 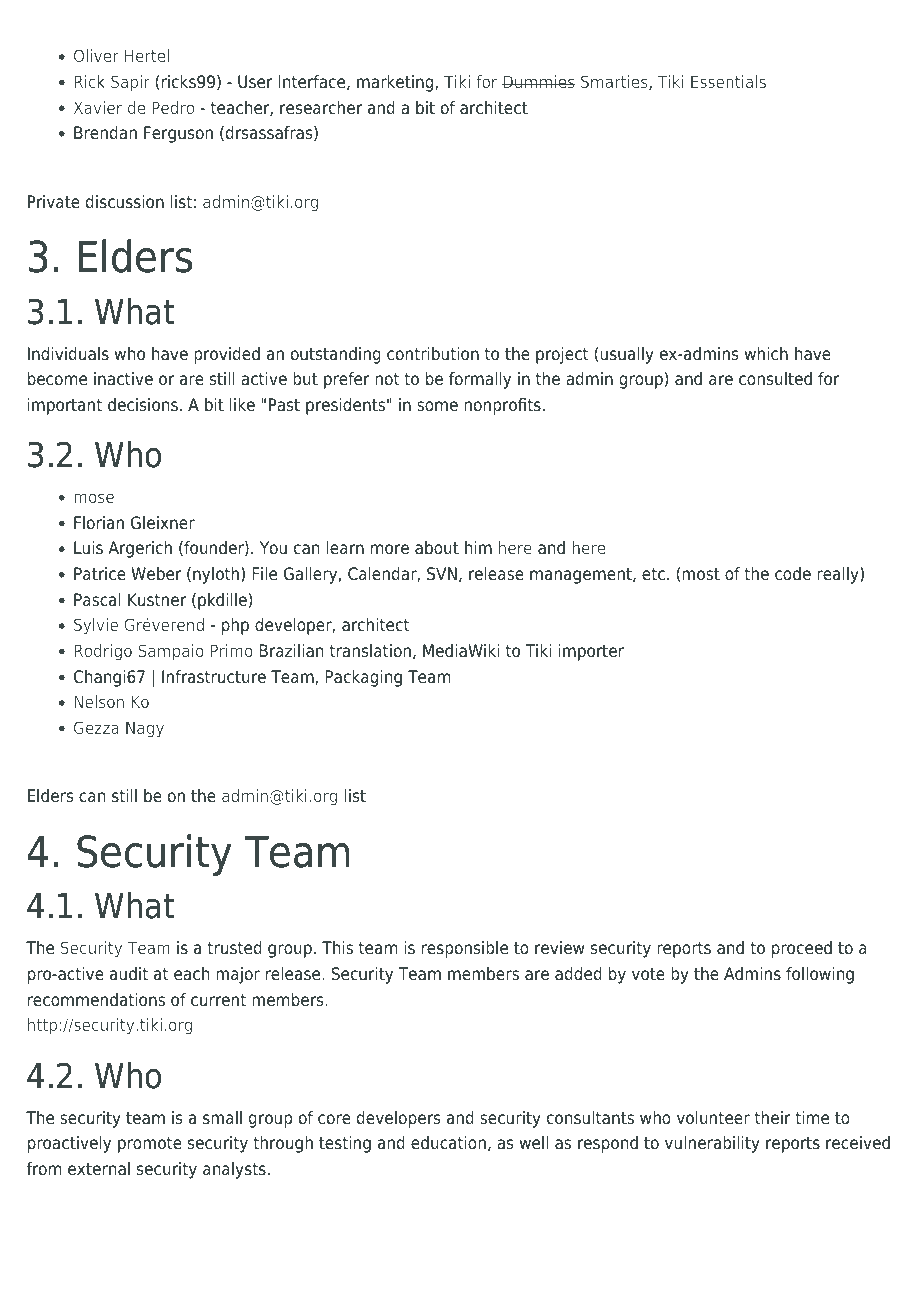 I want to click on code, so click(x=793, y=574).
